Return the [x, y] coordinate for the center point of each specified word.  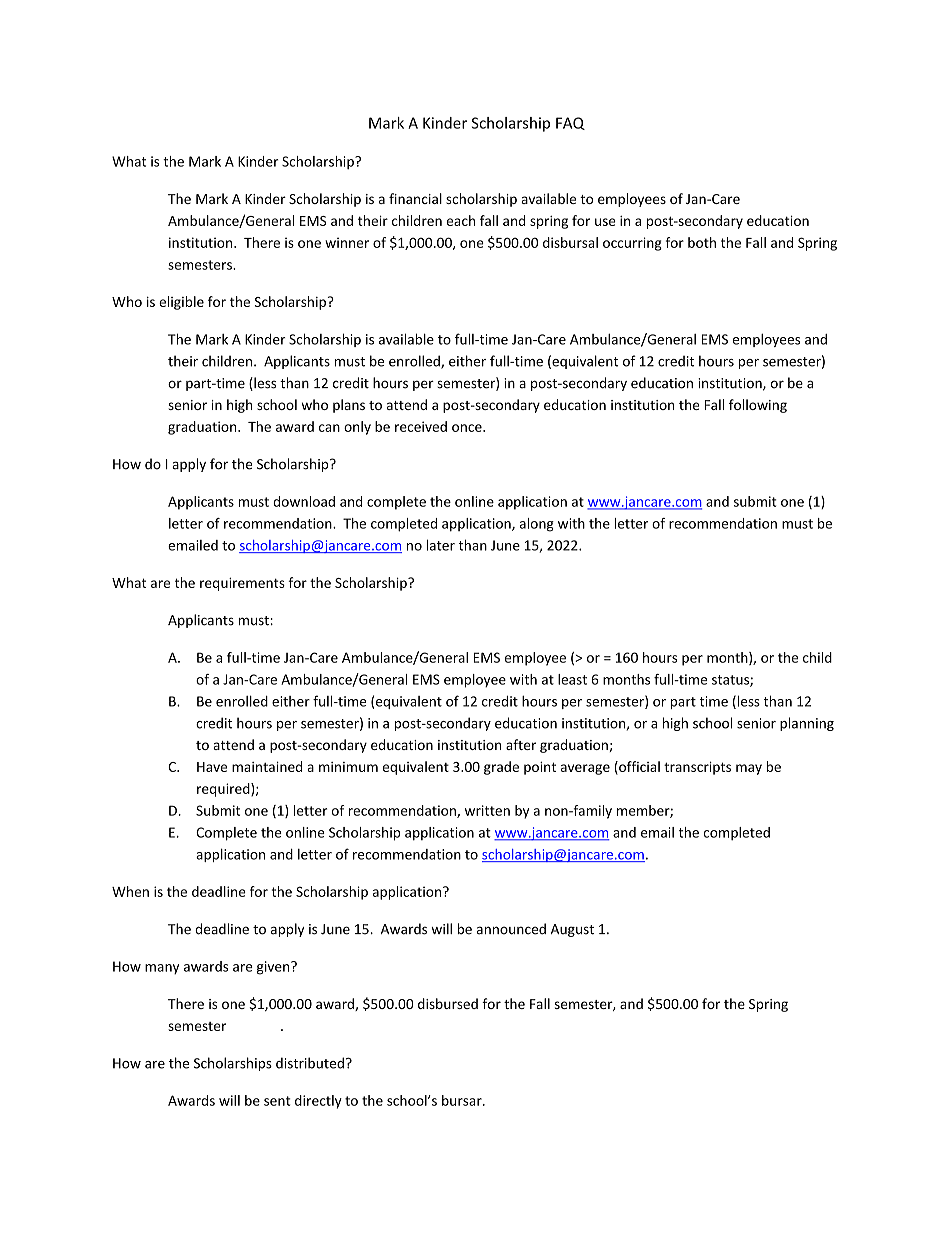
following [758, 406]
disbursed [448, 1003]
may [749, 769]
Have [212, 767]
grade [501, 768]
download [304, 501]
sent [277, 1101]
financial [415, 198]
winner [347, 242]
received [421, 426]
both [702, 242]
